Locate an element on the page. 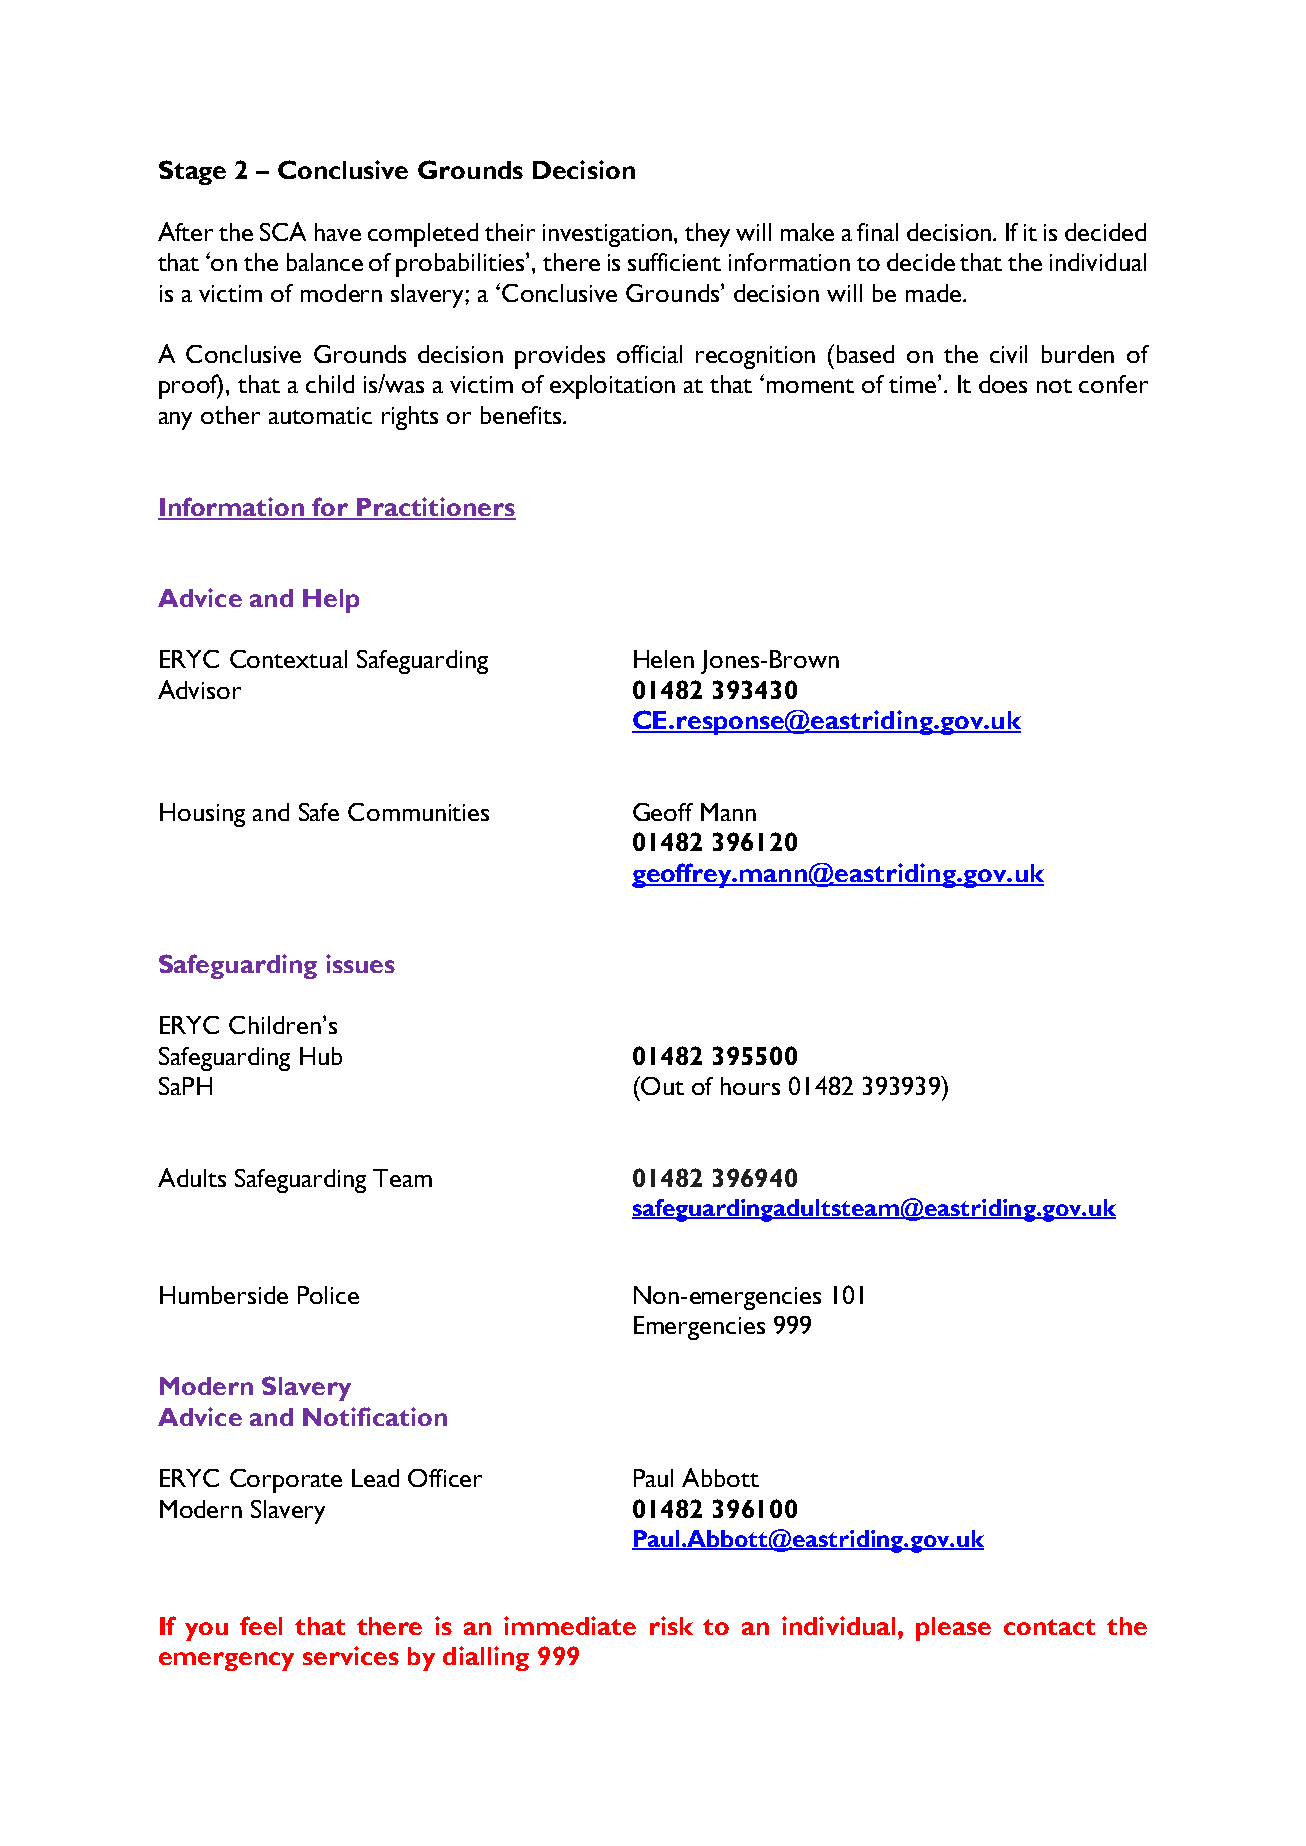 Image resolution: width=1306 pixels, height=1846 pixels. issues is located at coordinates (360, 963).
